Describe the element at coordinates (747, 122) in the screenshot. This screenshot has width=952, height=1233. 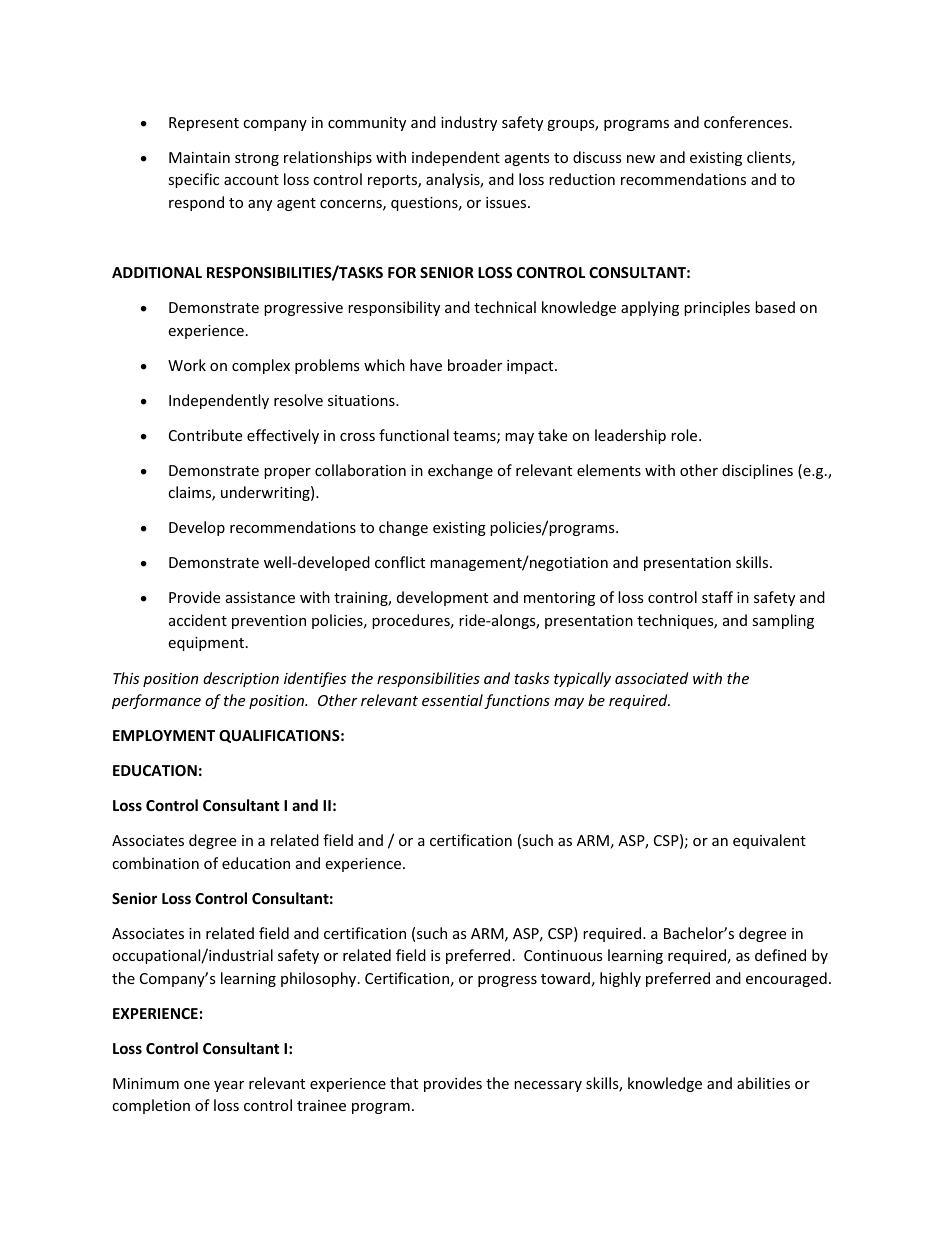
I see `conferences` at that location.
